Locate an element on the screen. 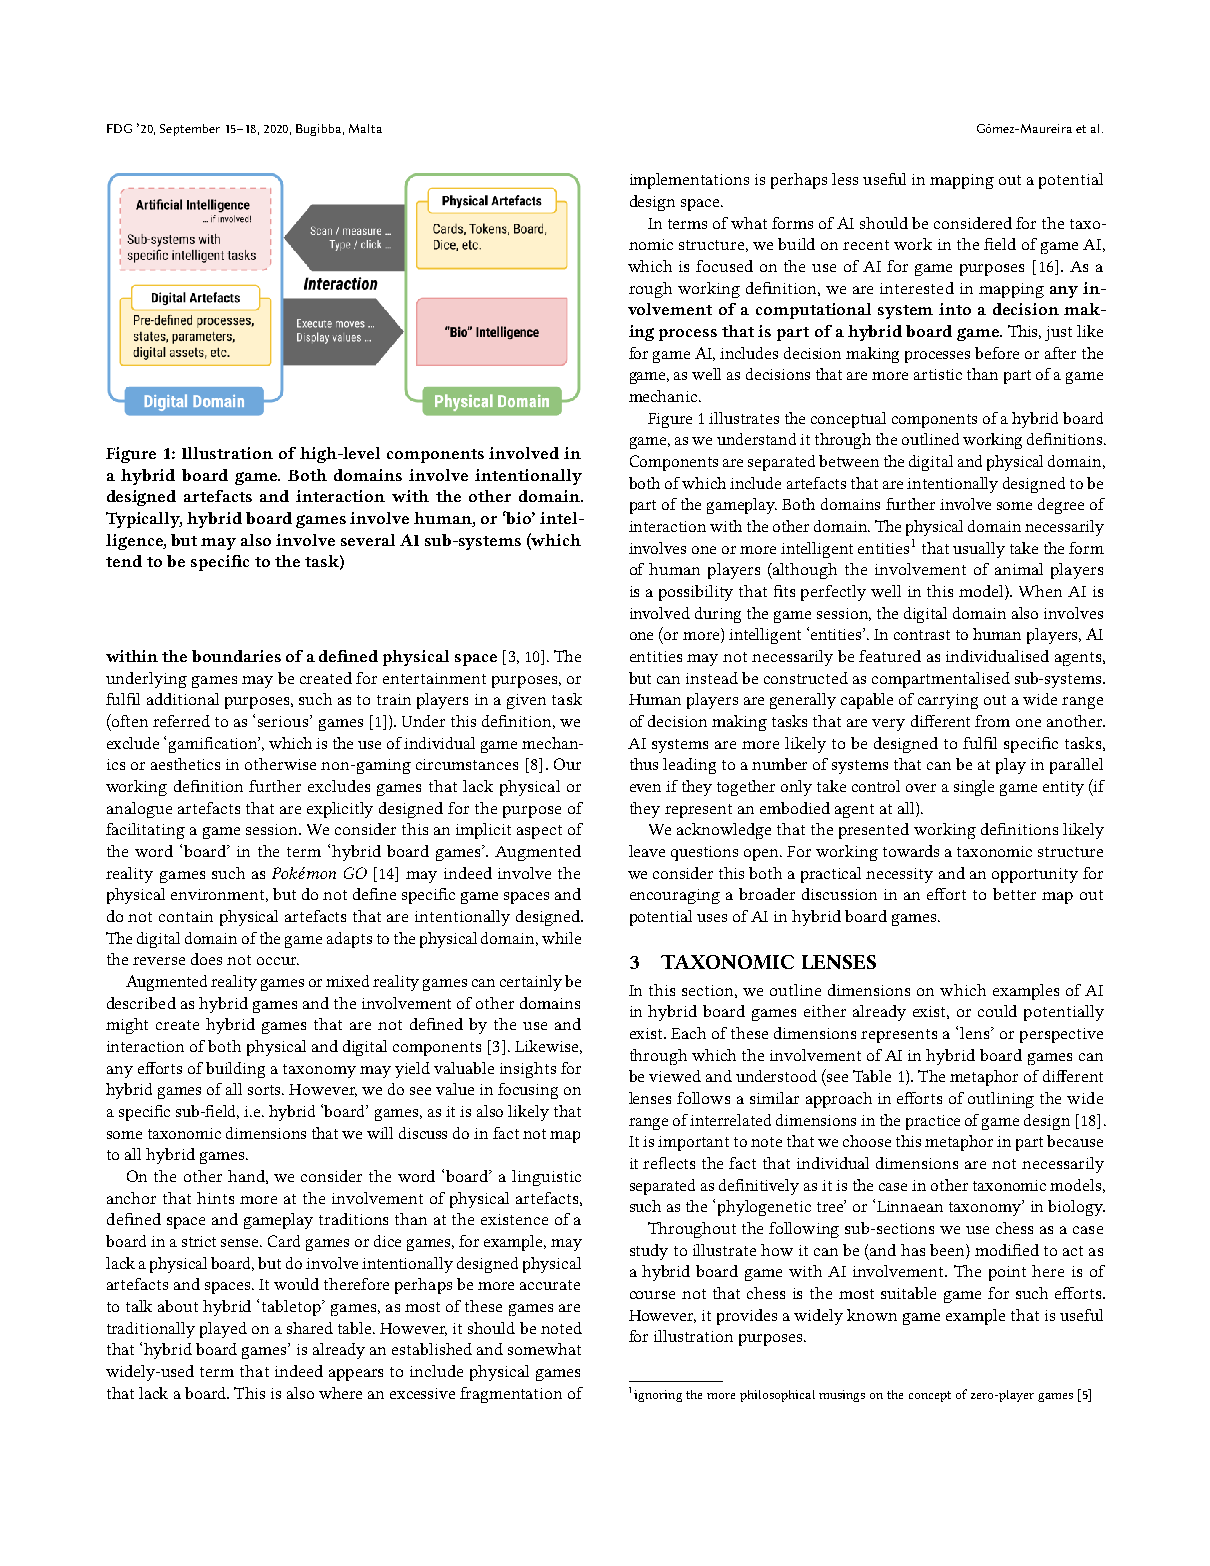 This screenshot has height=1566, width=1210. implementations is located at coordinates (689, 181).
